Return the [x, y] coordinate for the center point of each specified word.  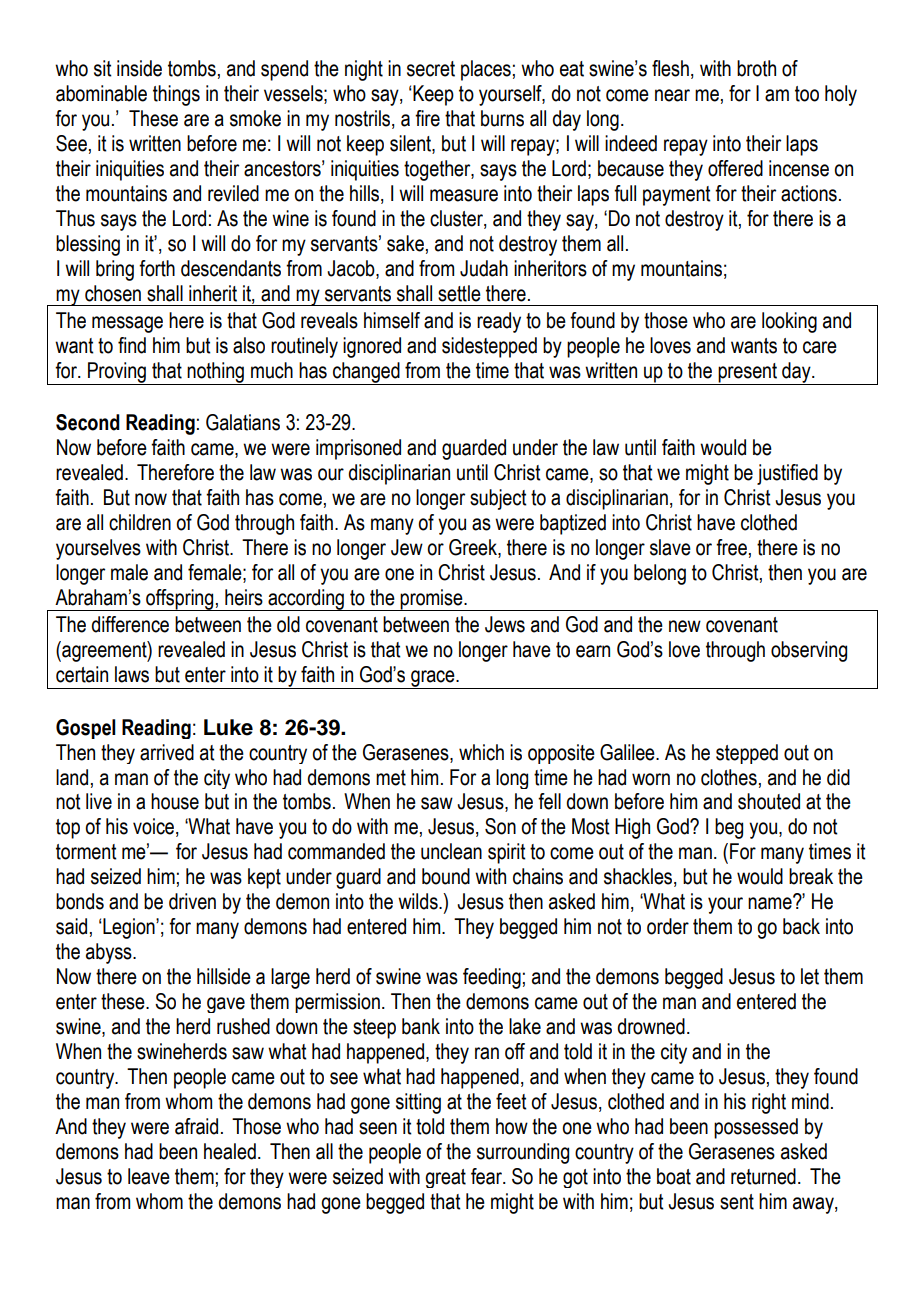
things [176, 95]
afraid [196, 1126]
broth [756, 68]
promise [432, 600]
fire [427, 118]
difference [130, 624]
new [685, 626]
